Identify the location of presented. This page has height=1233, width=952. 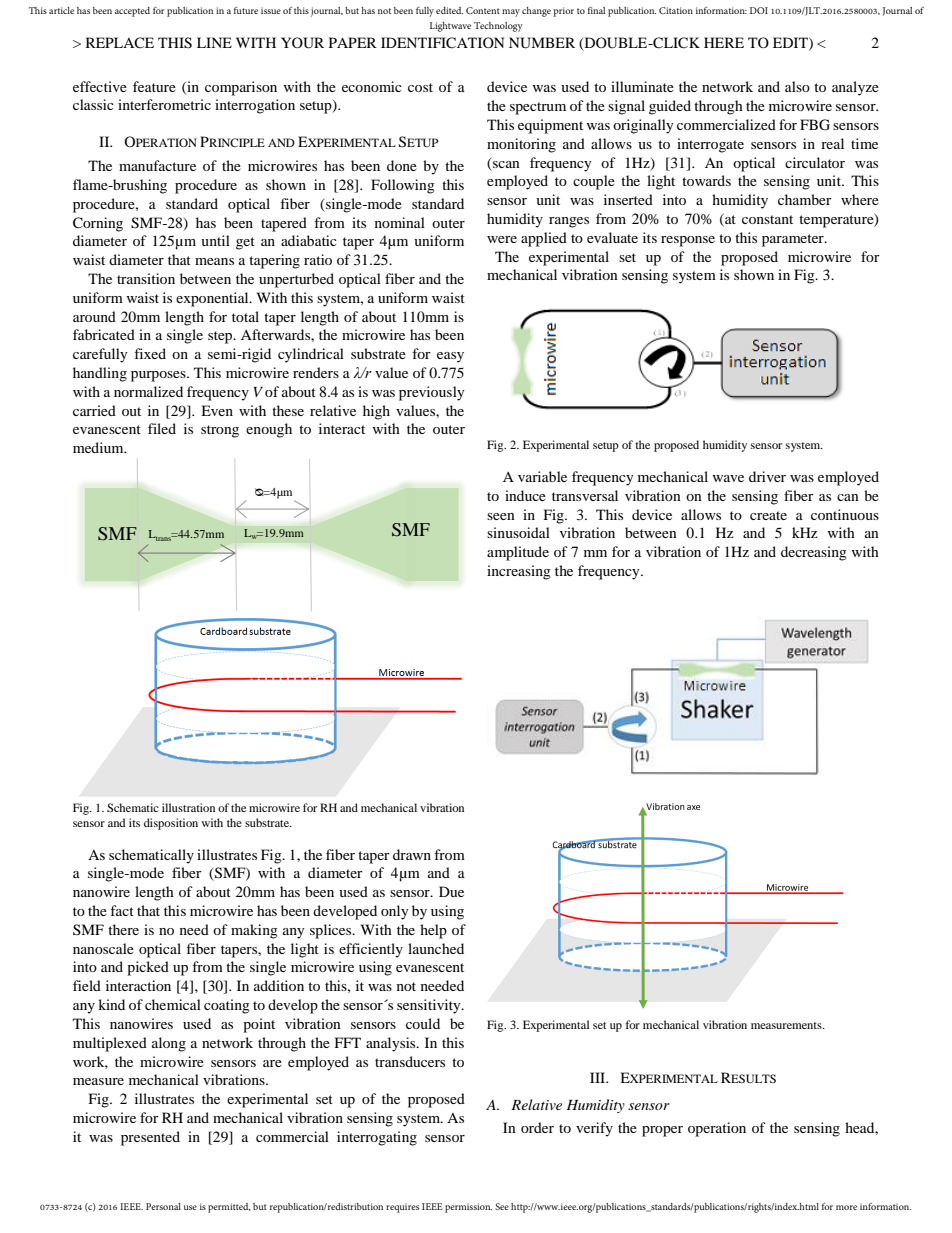
(150, 1138).
